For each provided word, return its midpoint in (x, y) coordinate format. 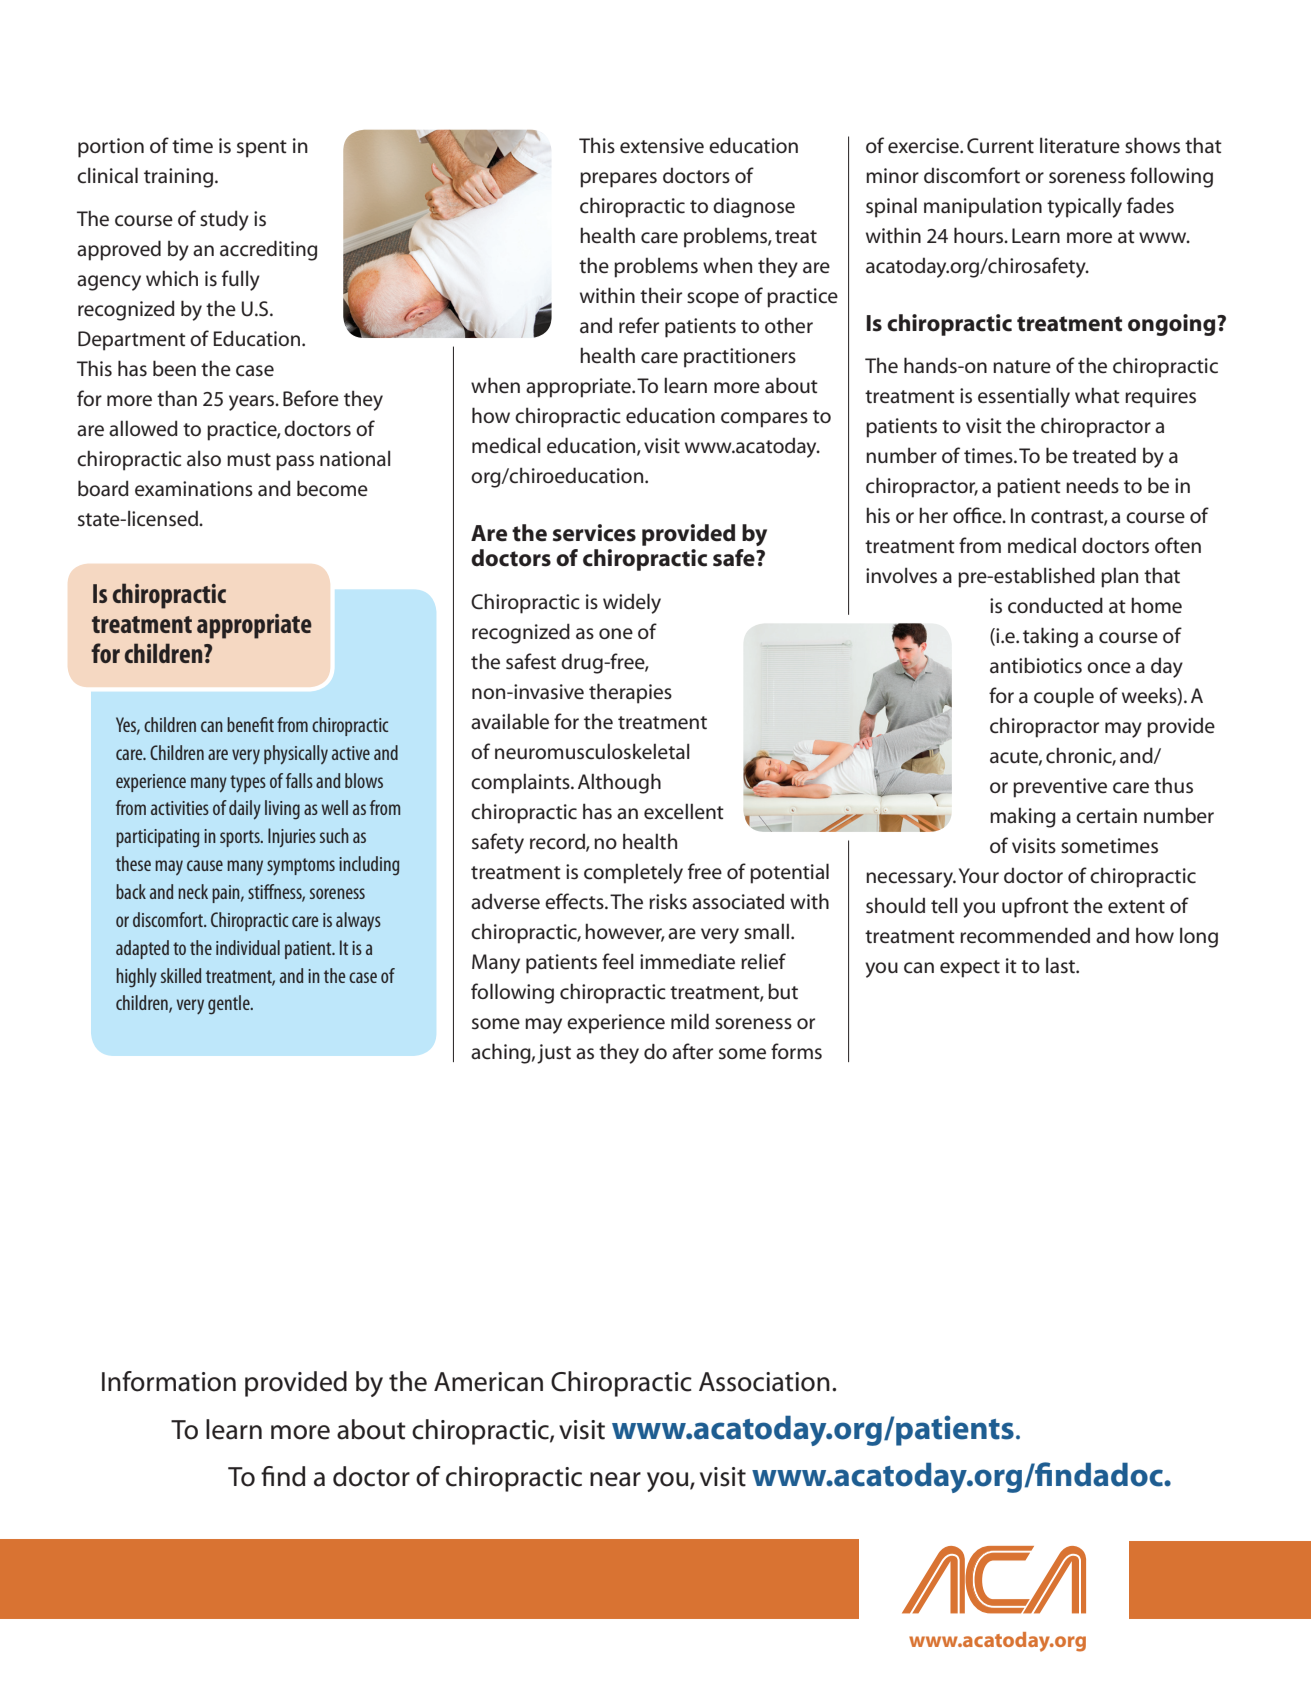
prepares (618, 180)
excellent (684, 811)
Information (169, 1381)
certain (1106, 816)
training (180, 178)
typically (1084, 207)
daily (245, 810)
